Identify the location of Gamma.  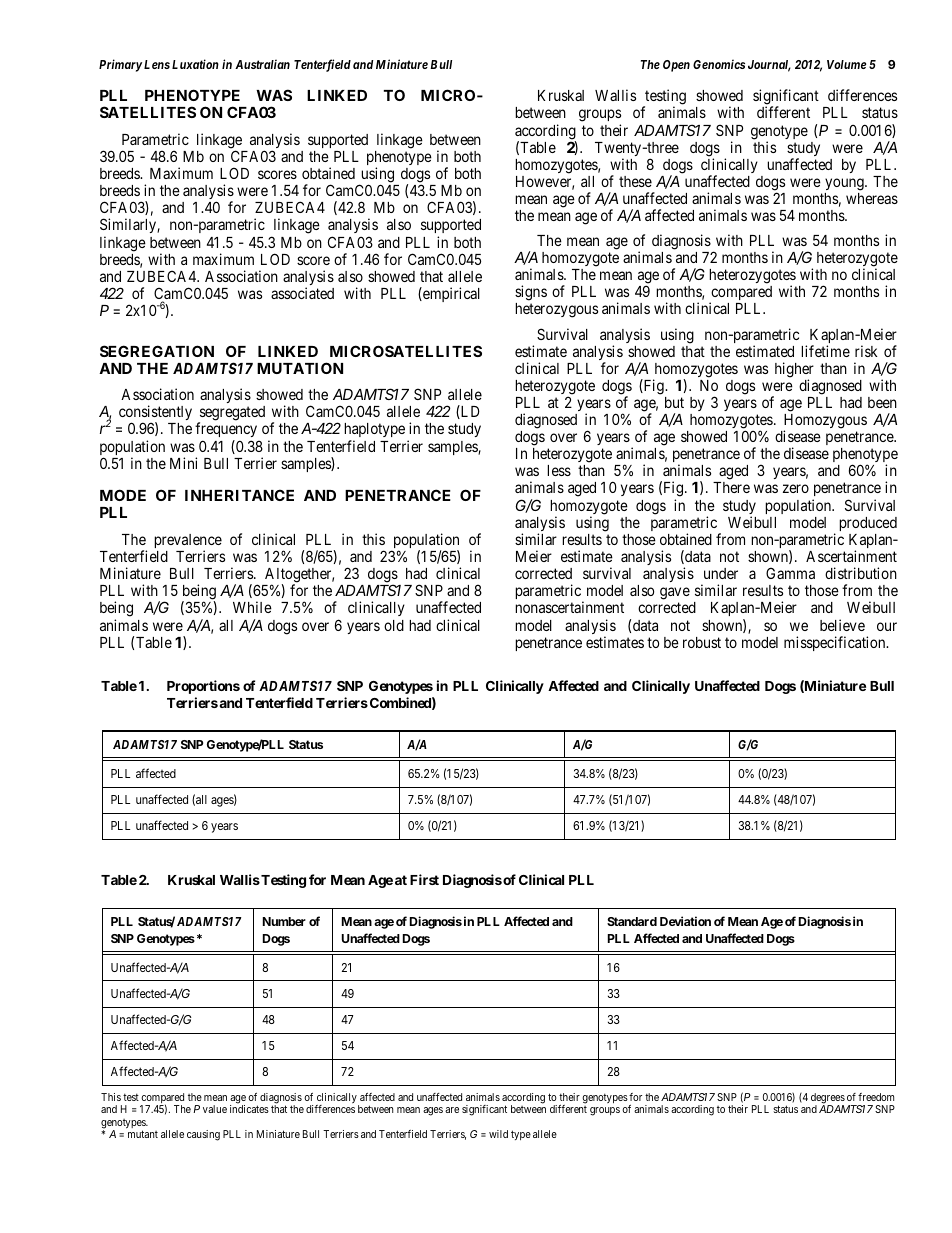
(790, 573).
